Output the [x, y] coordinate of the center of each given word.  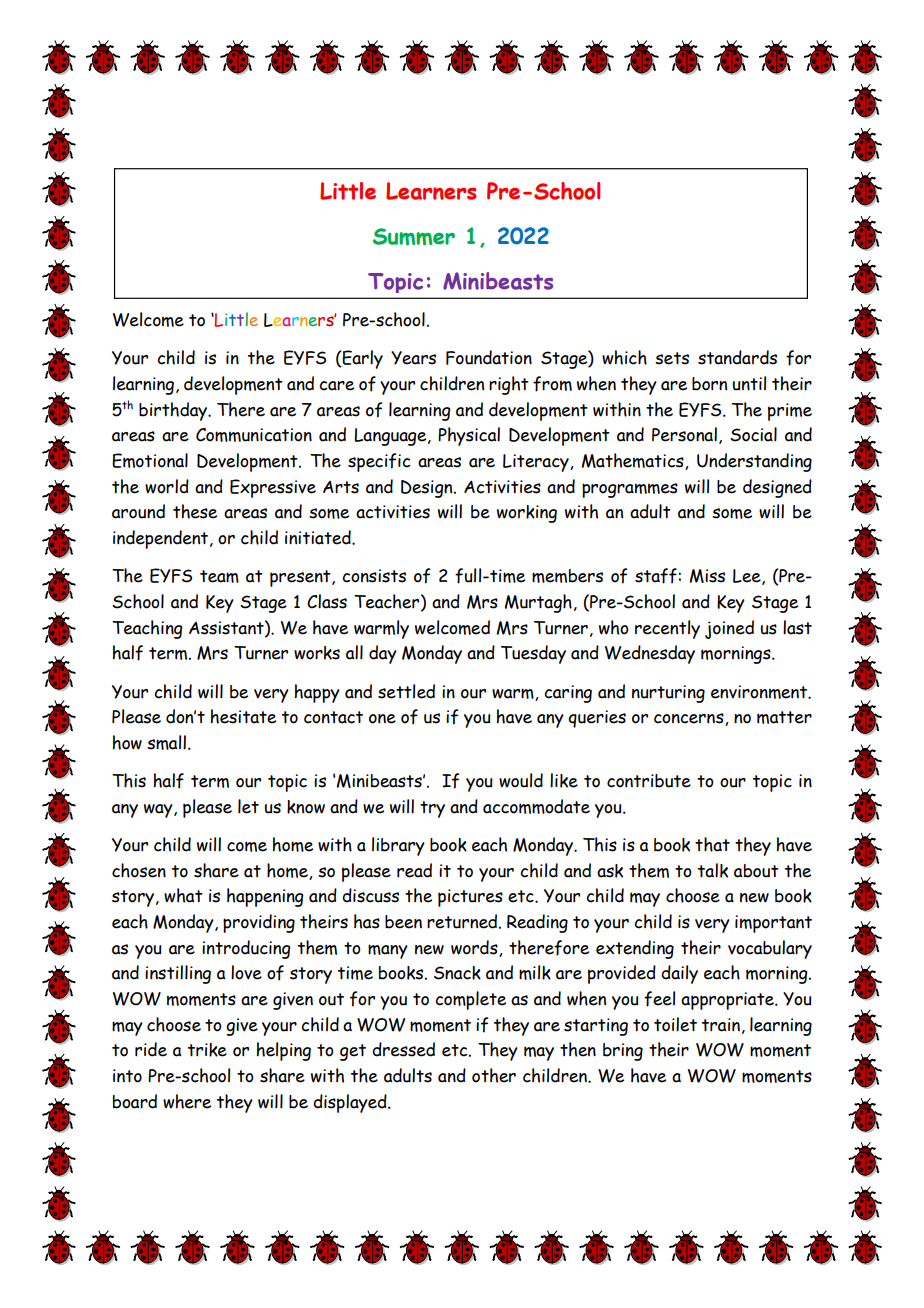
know [306, 807]
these [195, 511]
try [432, 809]
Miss [707, 576]
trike [207, 1050]
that [712, 844]
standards [737, 357]
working [527, 514]
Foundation [489, 357]
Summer [414, 237]
